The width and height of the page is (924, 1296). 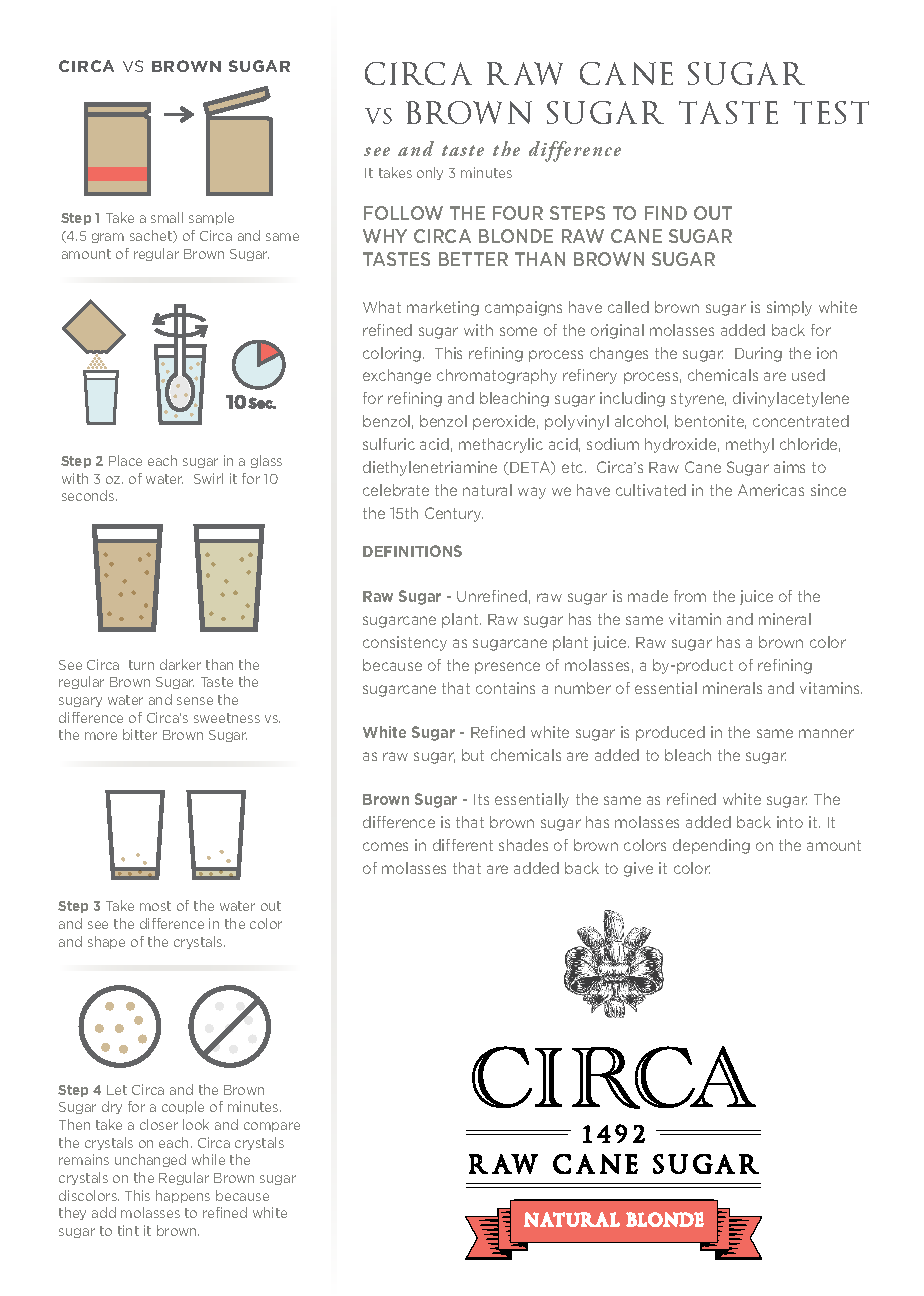 I want to click on compare, so click(x=272, y=1127).
